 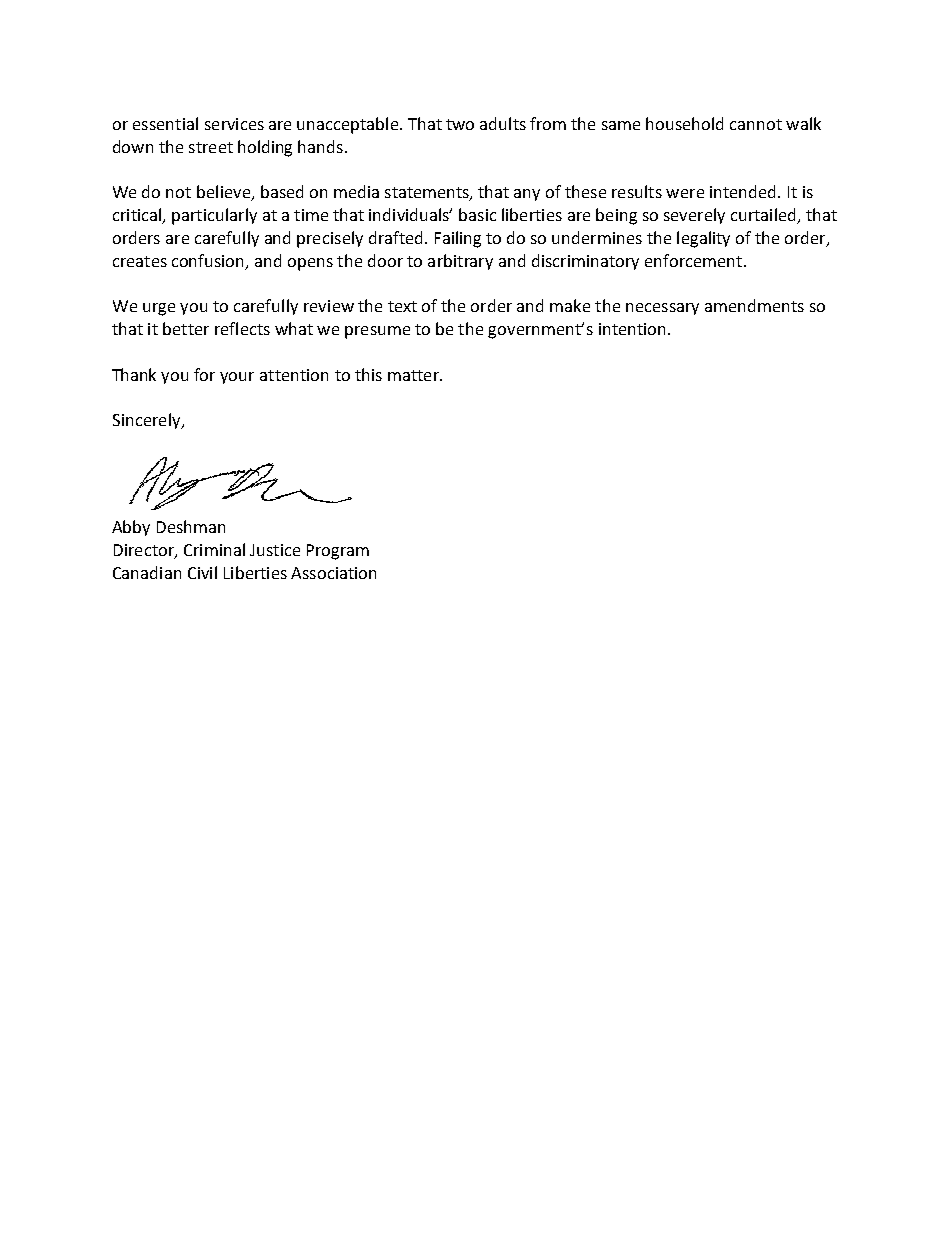 I want to click on Sincerely, so click(x=148, y=421).
